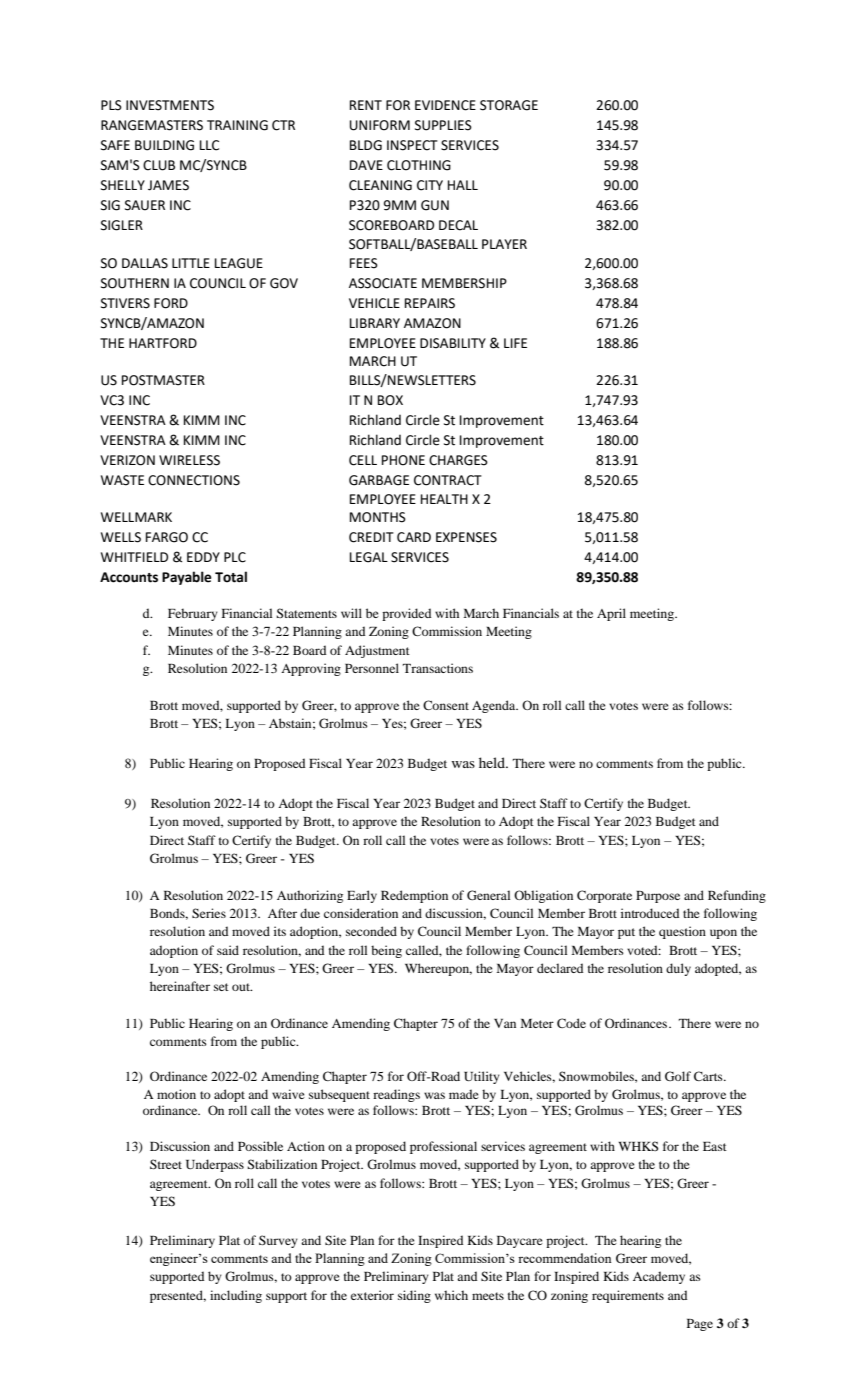 The height and width of the page is (1400, 849). I want to click on April, so click(611, 614).
